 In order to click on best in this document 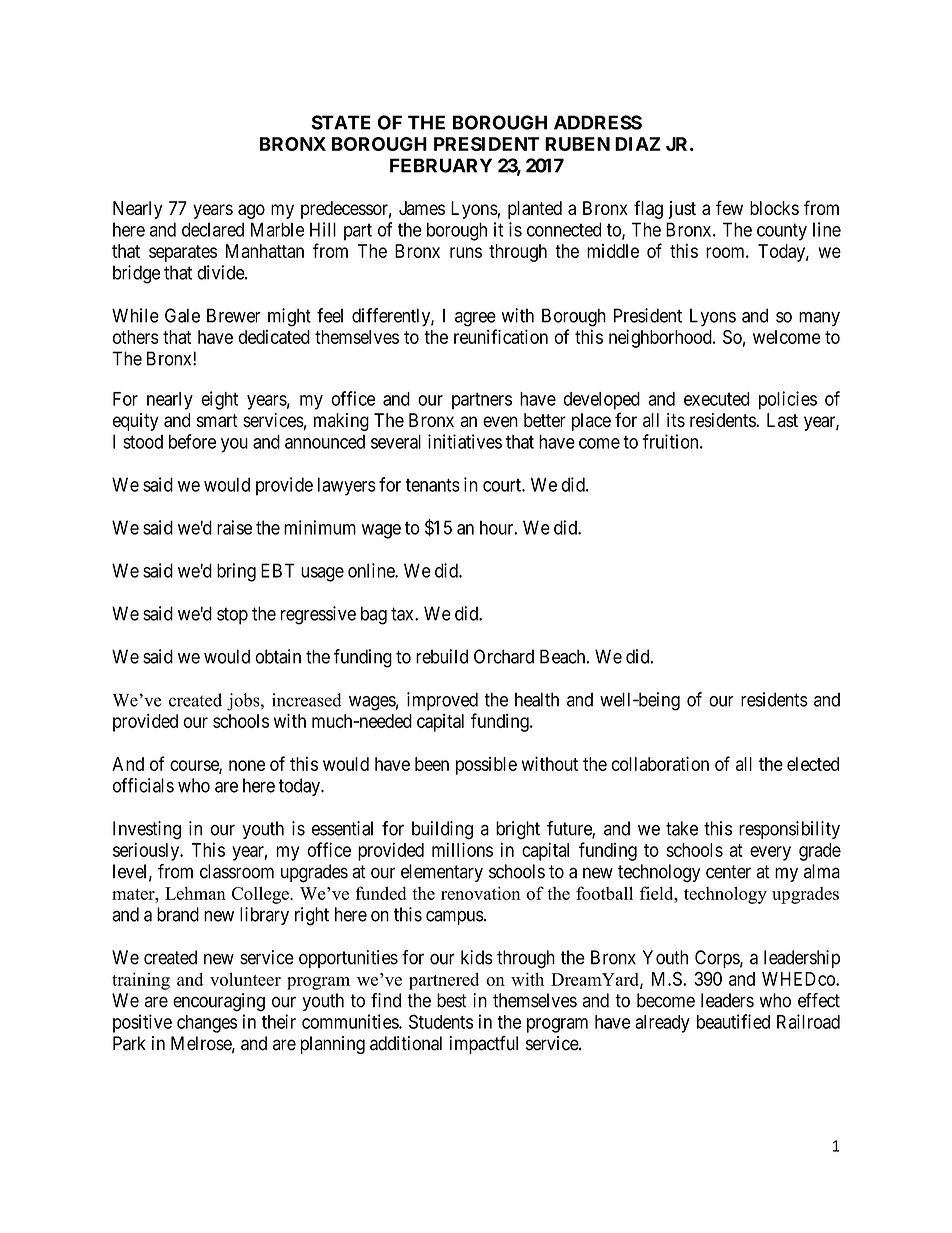, I will do `click(452, 1000)`.
